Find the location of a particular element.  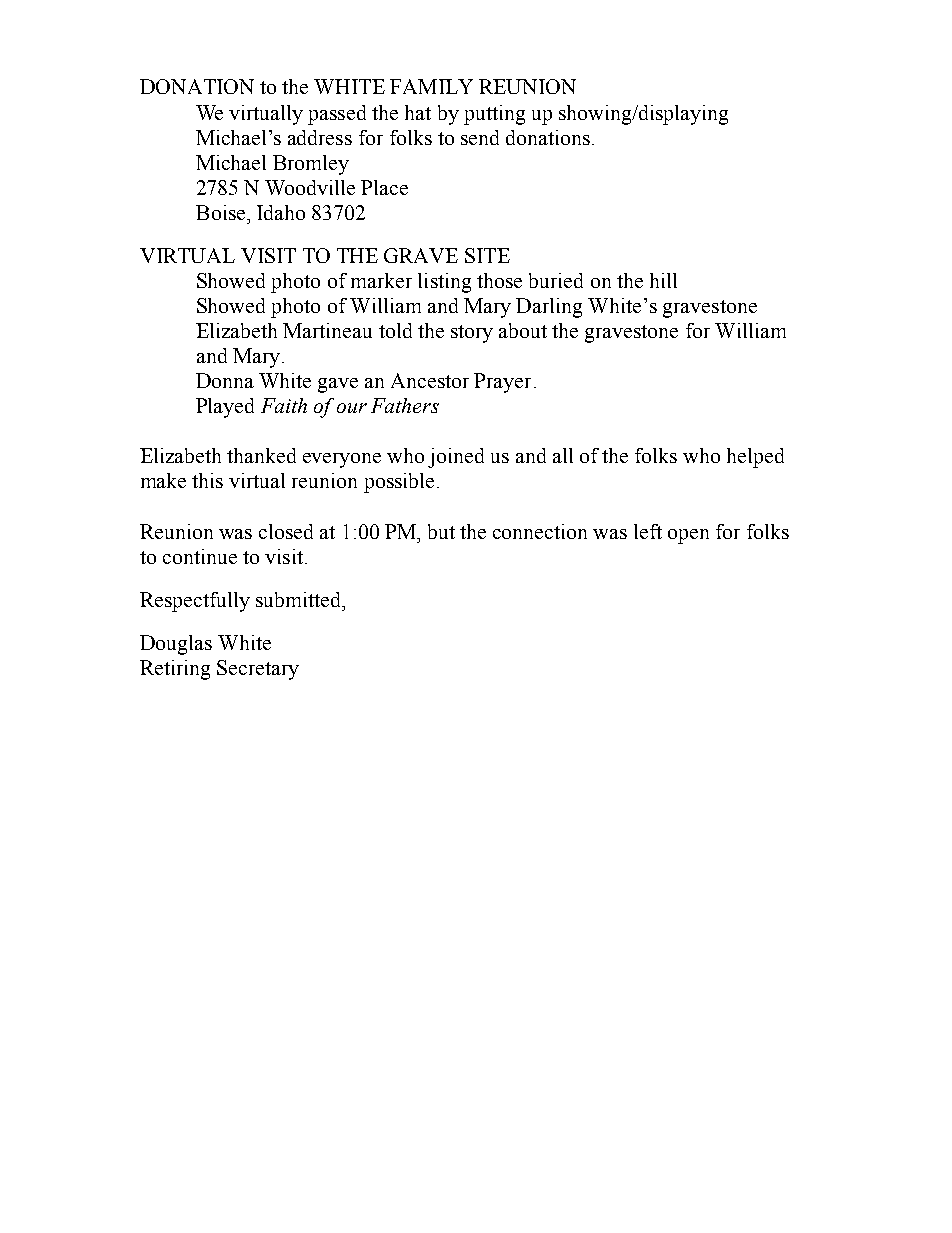

submitted is located at coordinates (300, 599).
